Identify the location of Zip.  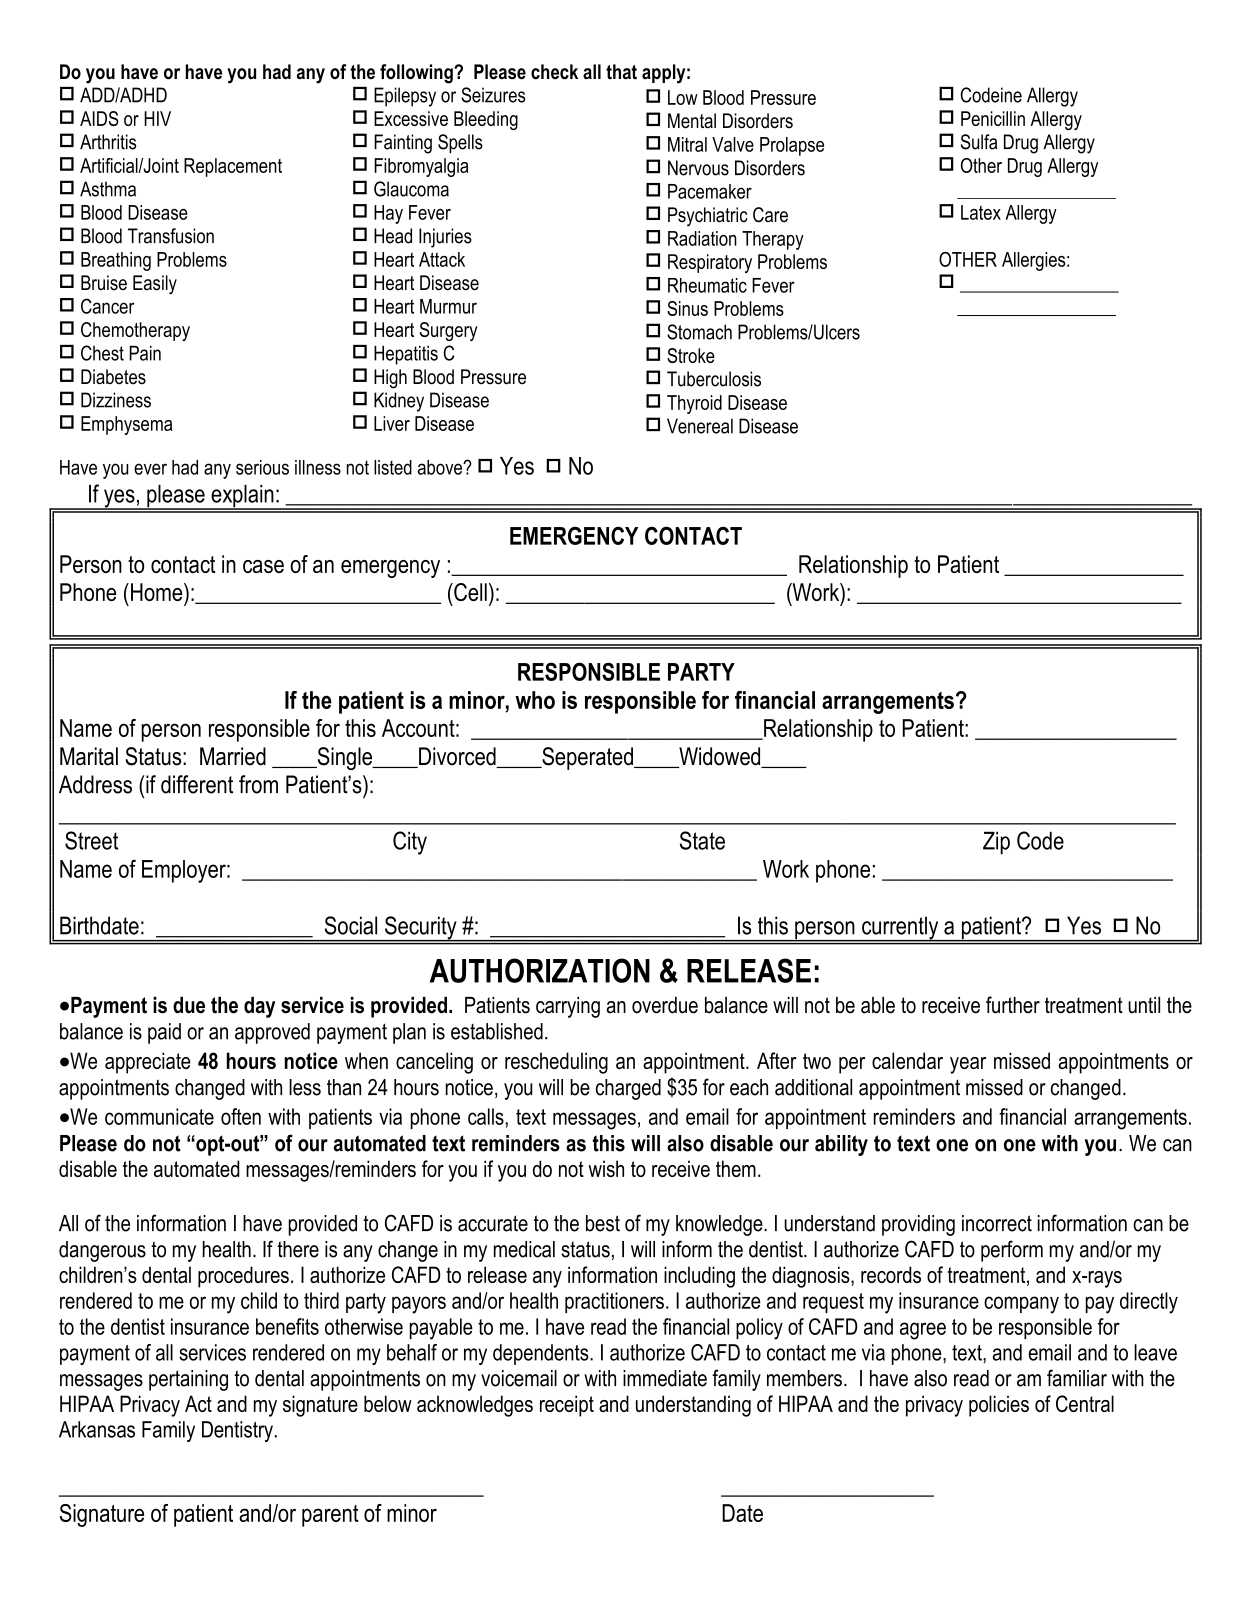
(996, 843).
